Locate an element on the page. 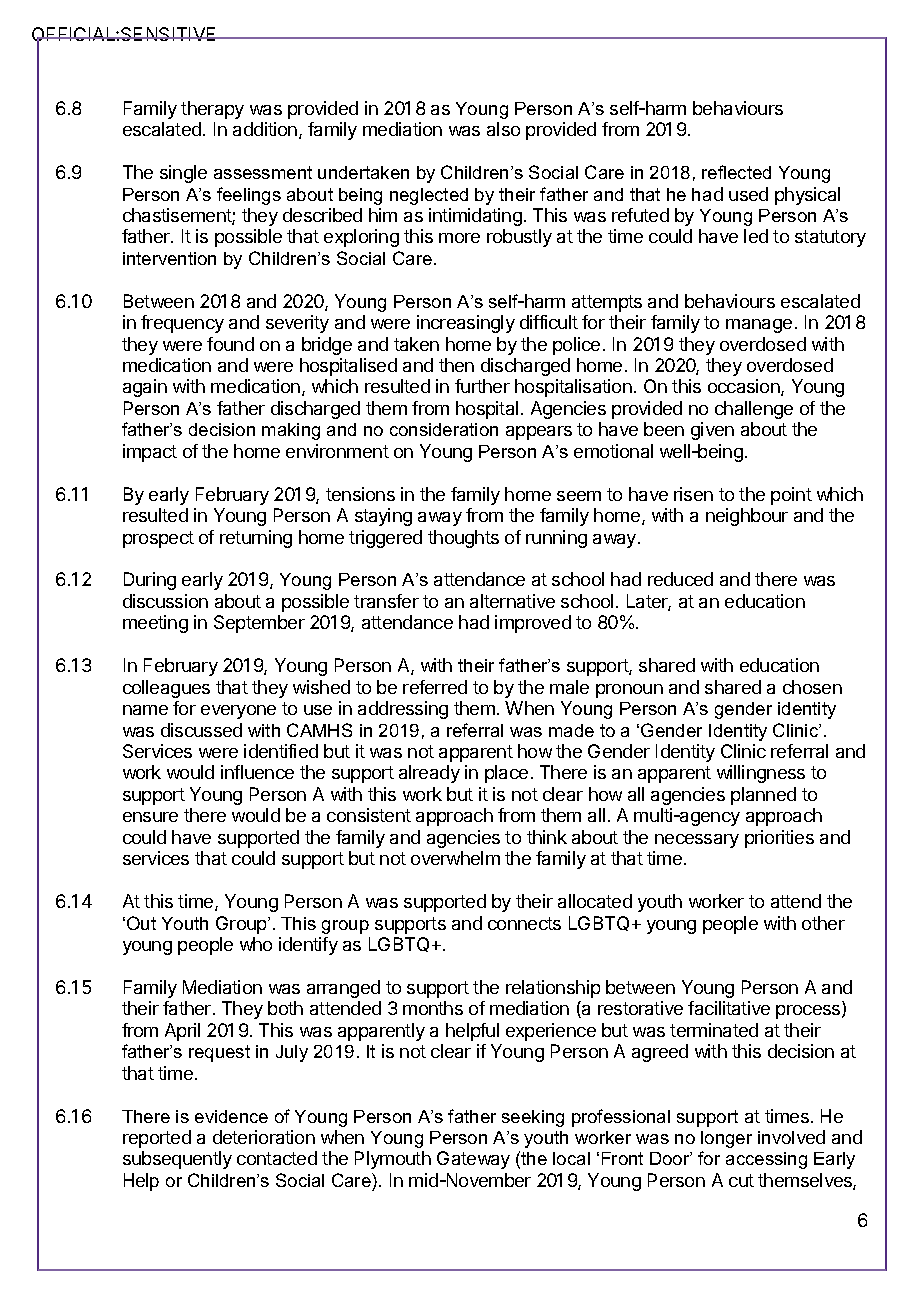  addition is located at coordinates (265, 129).
